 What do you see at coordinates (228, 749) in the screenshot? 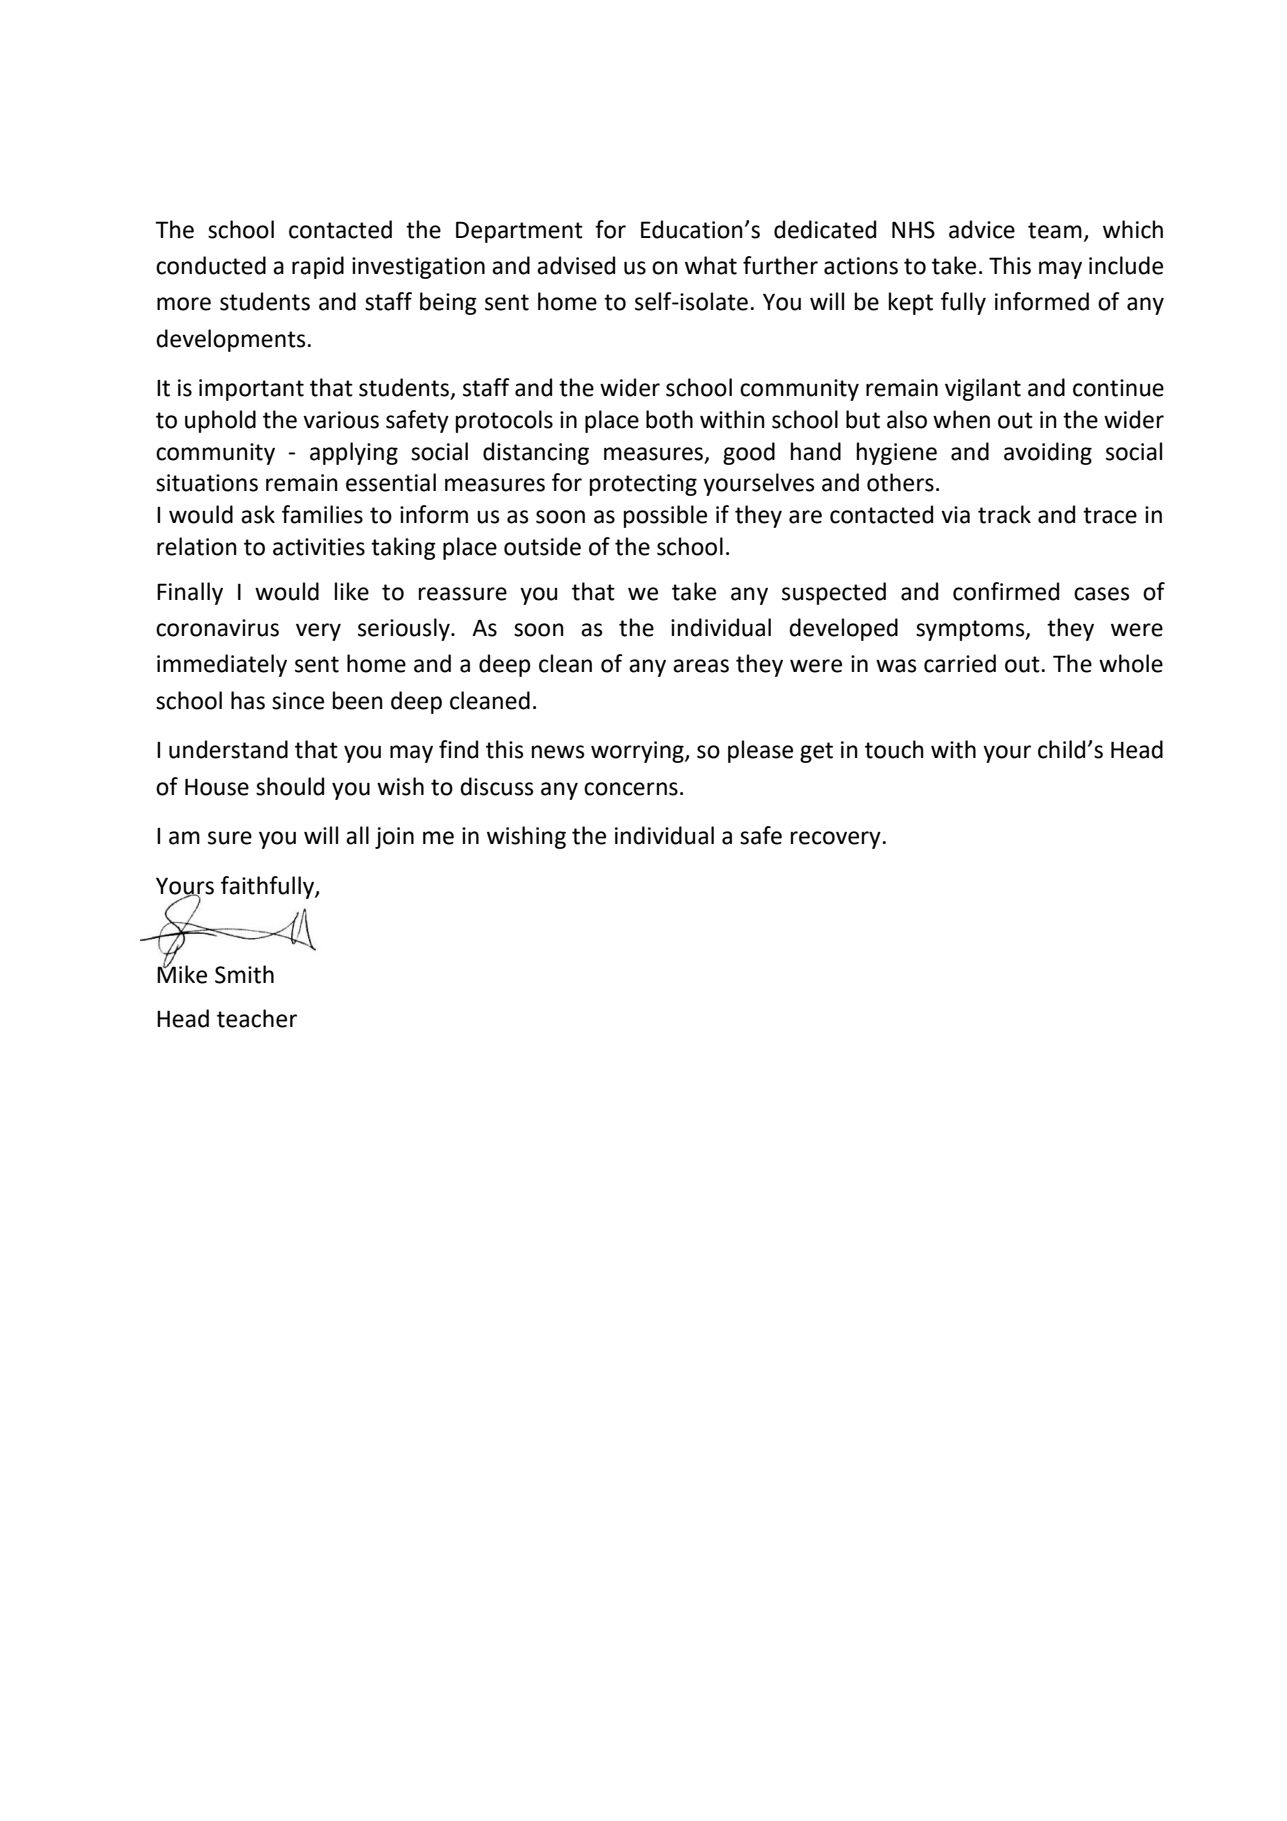
I see `understand` at bounding box center [228, 749].
